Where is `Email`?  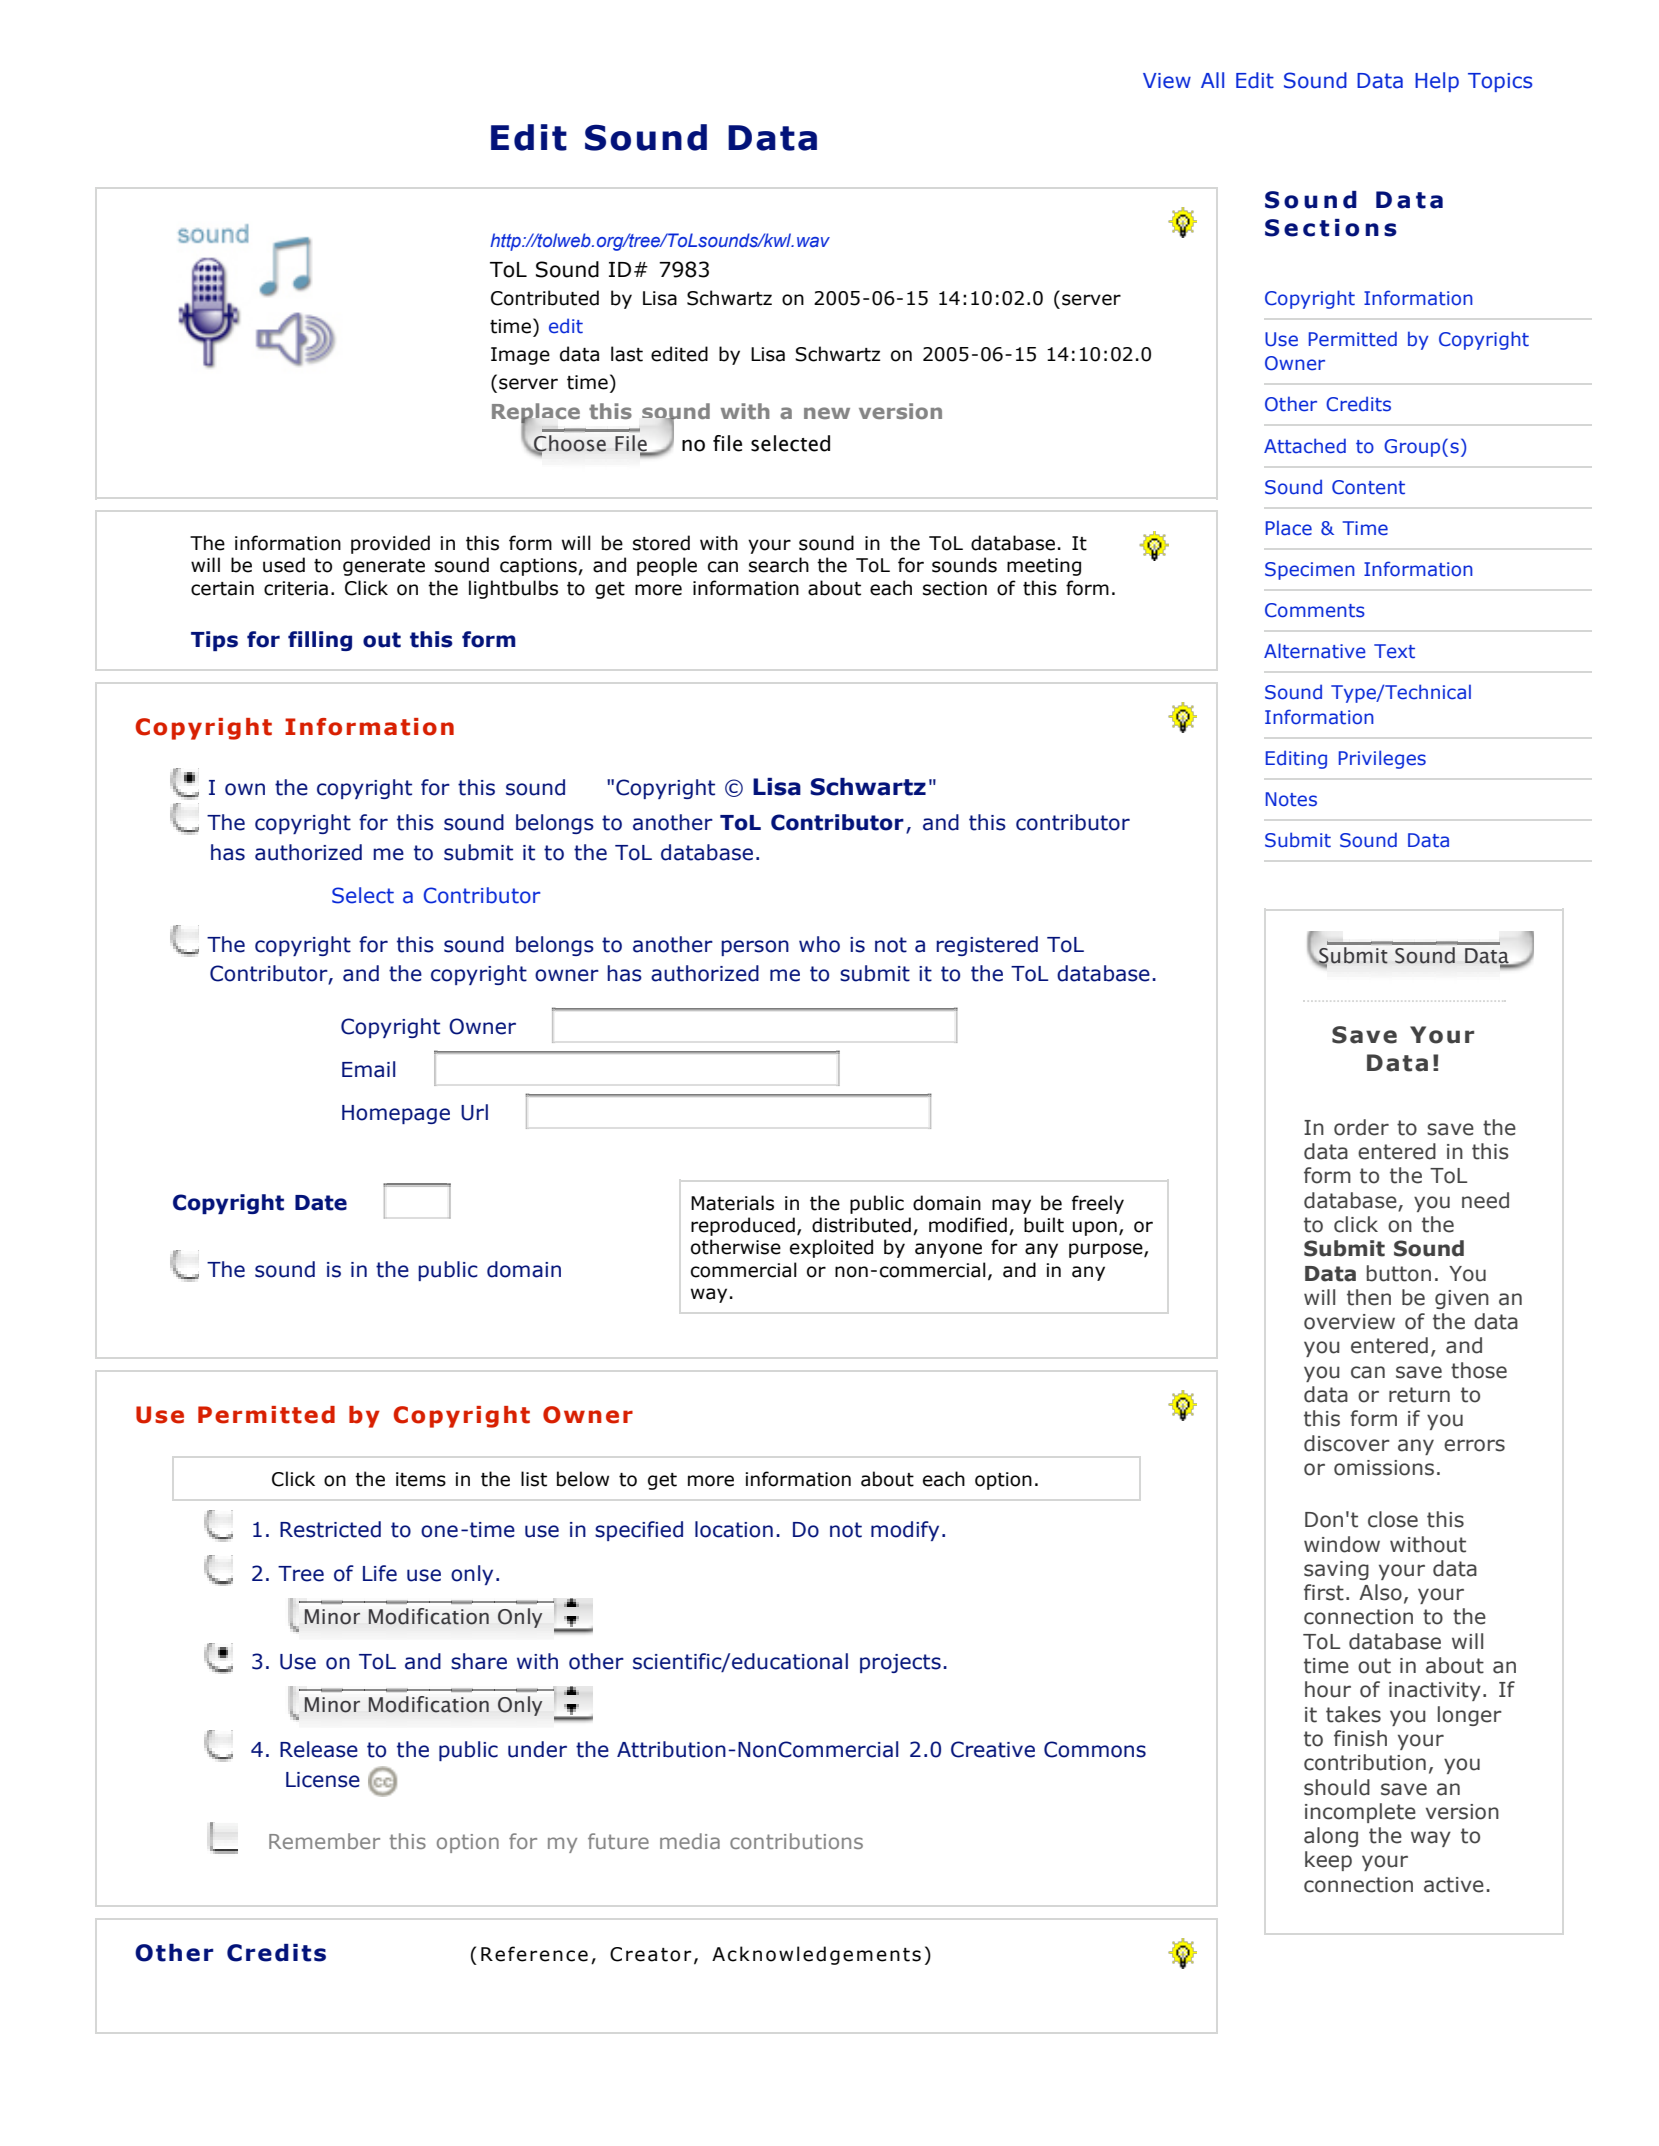 Email is located at coordinates (368, 1069).
